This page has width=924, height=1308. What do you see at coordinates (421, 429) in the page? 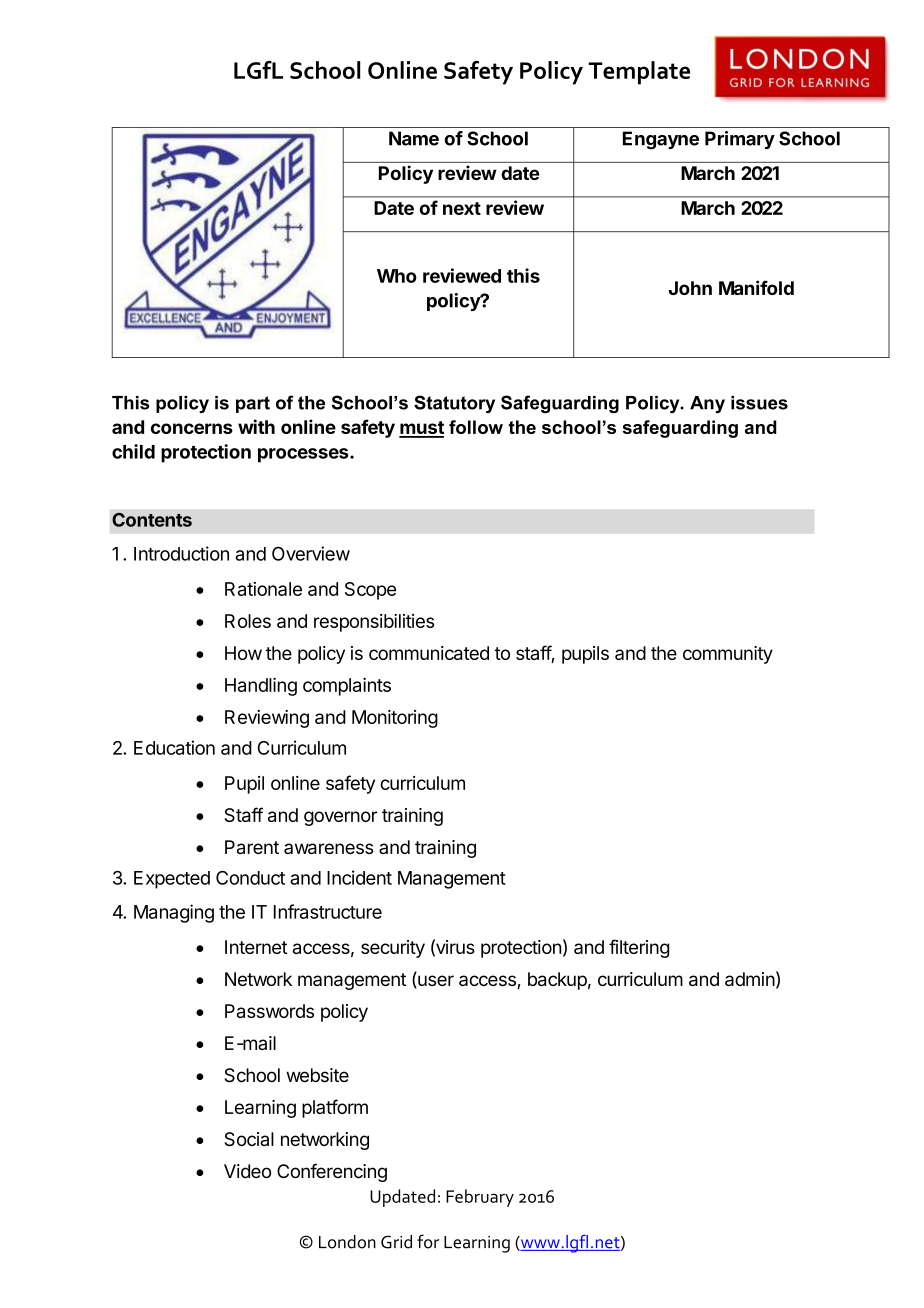
I see `must` at bounding box center [421, 429].
